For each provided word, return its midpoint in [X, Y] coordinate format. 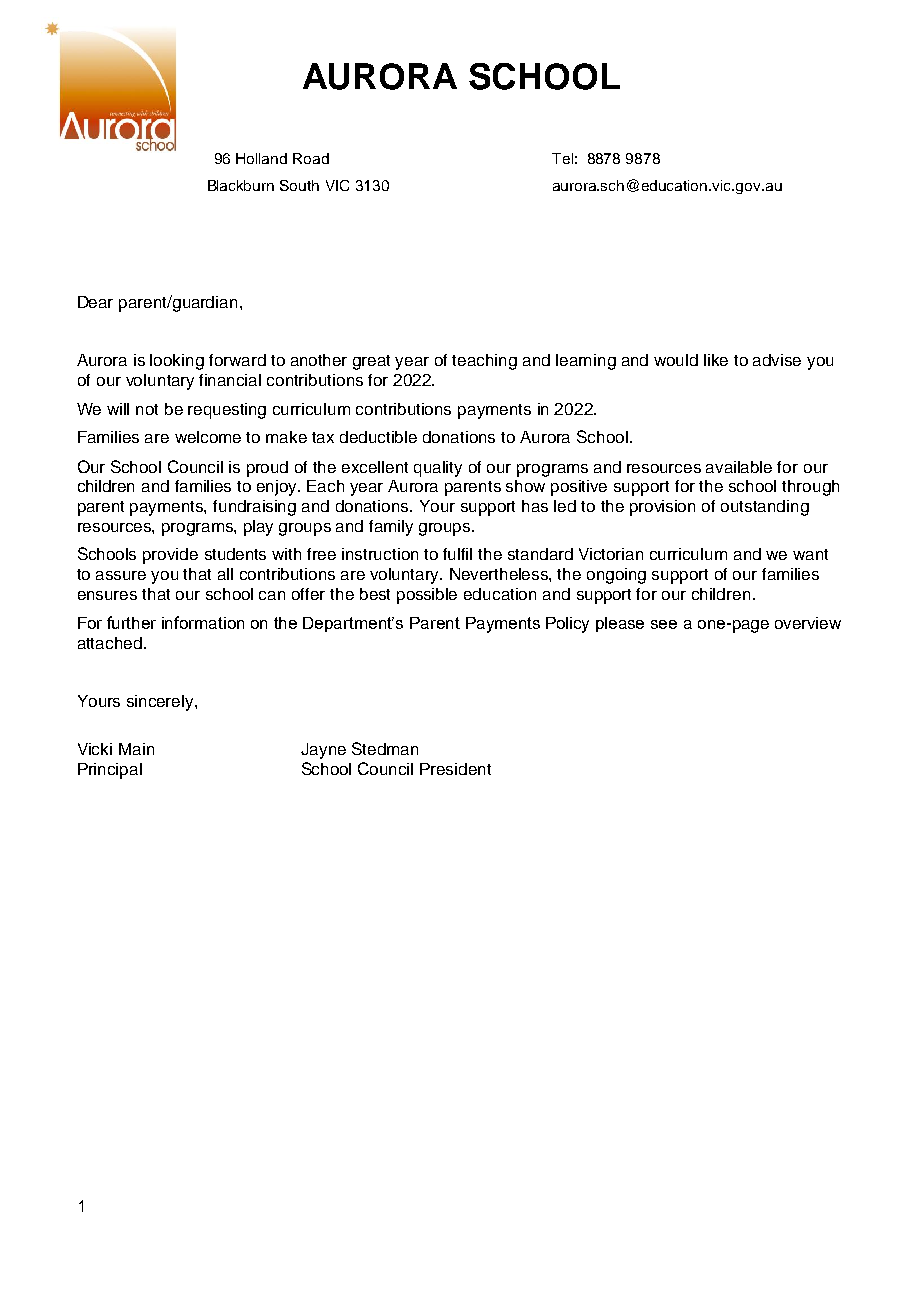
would [676, 360]
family [391, 528]
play [258, 528]
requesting [227, 411]
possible [427, 596]
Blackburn [241, 185]
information [203, 622]
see [664, 624]
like [716, 360]
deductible [378, 437]
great [371, 362]
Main [136, 749]
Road [311, 158]
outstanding [765, 508]
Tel [562, 158]
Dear [95, 302]
